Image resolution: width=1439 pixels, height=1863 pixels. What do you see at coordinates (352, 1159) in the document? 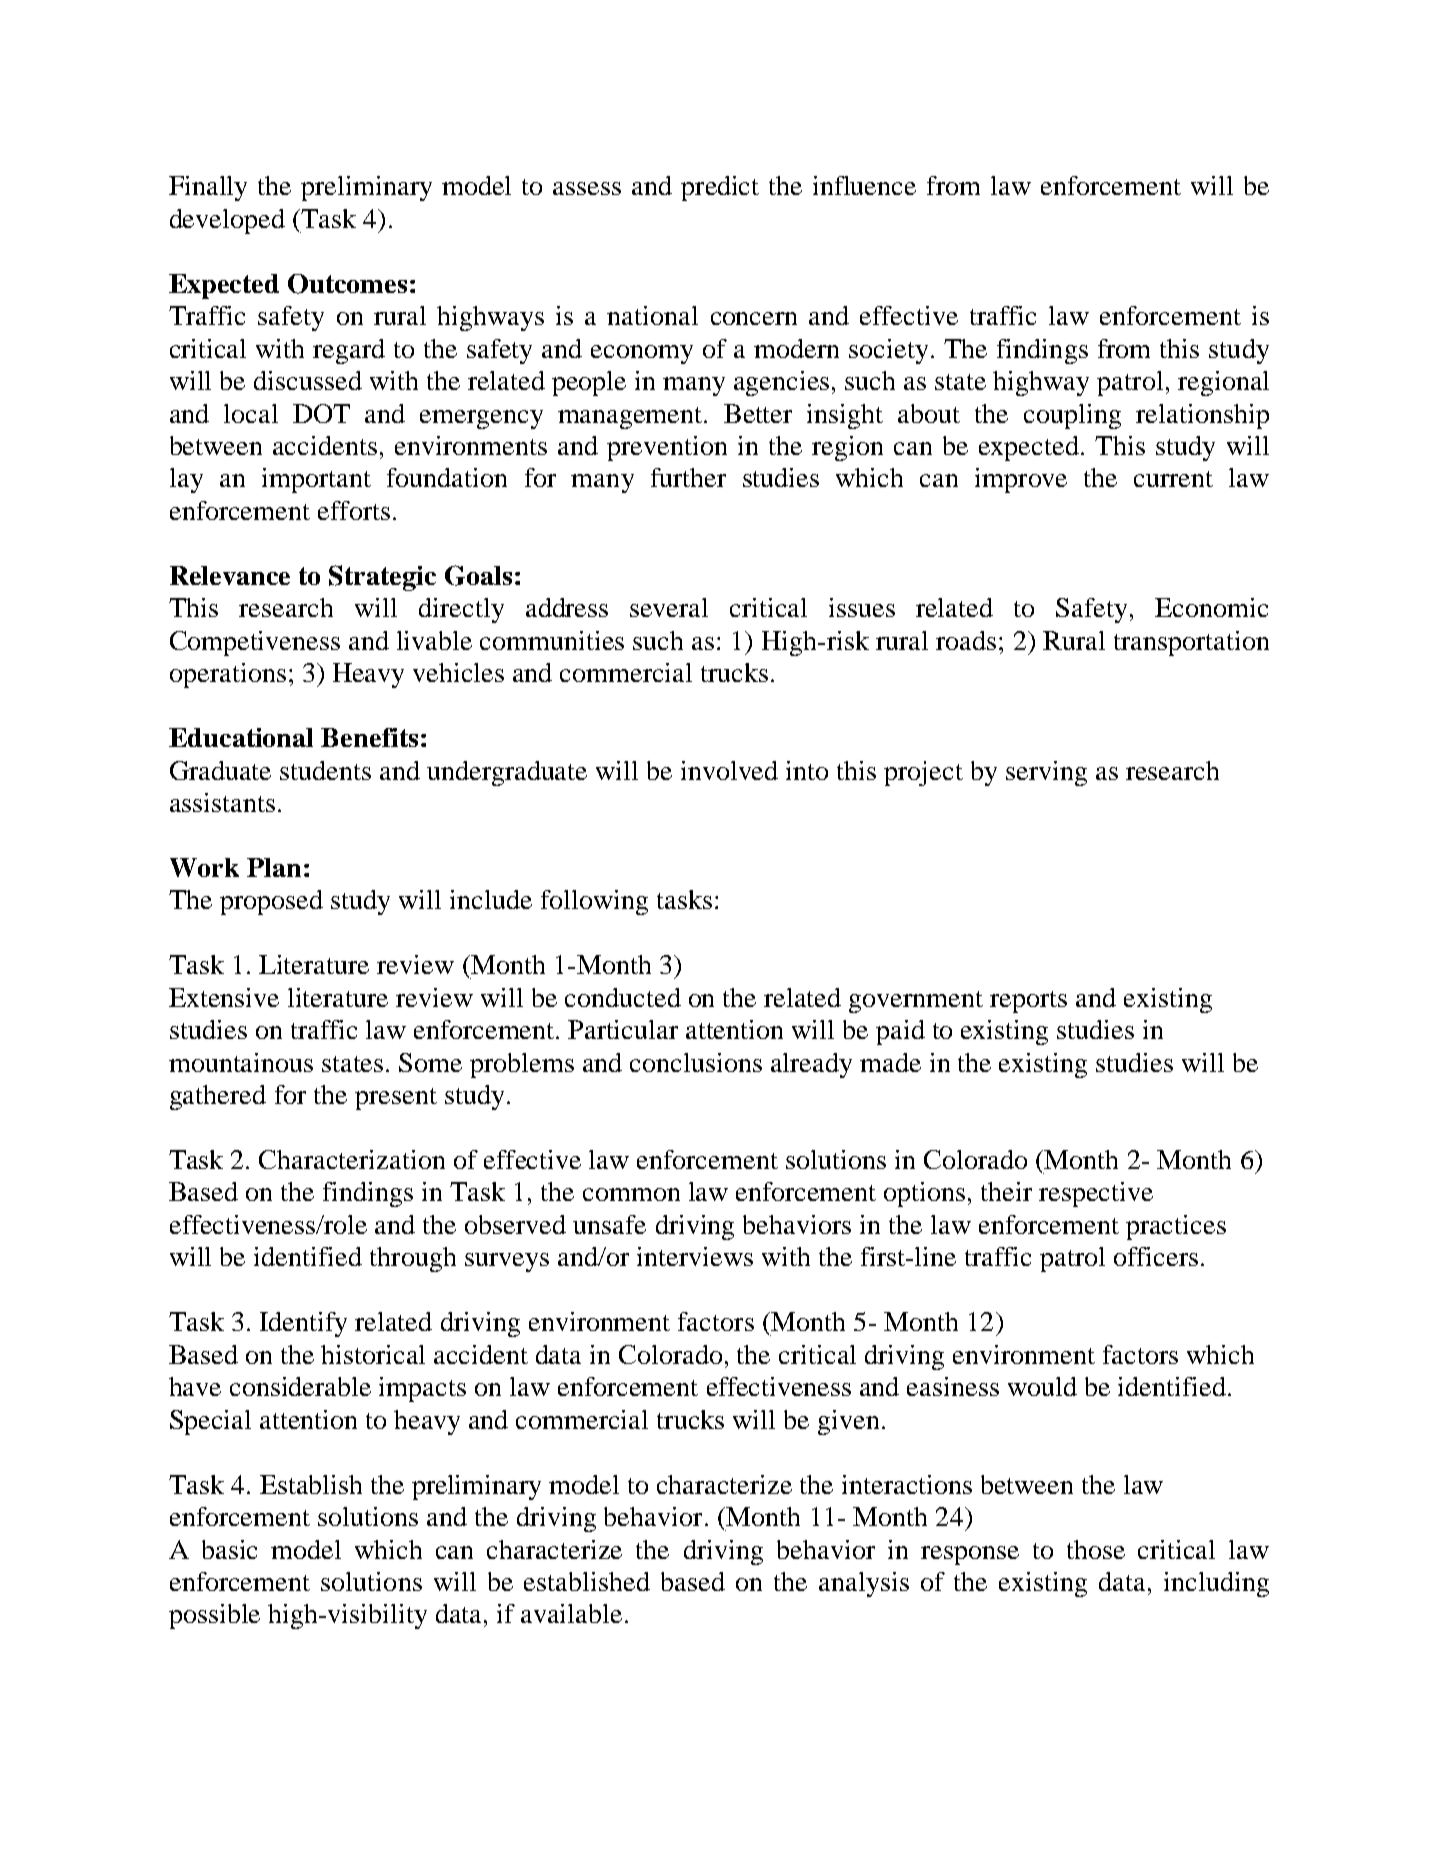
I see `Characterization` at bounding box center [352, 1159].
